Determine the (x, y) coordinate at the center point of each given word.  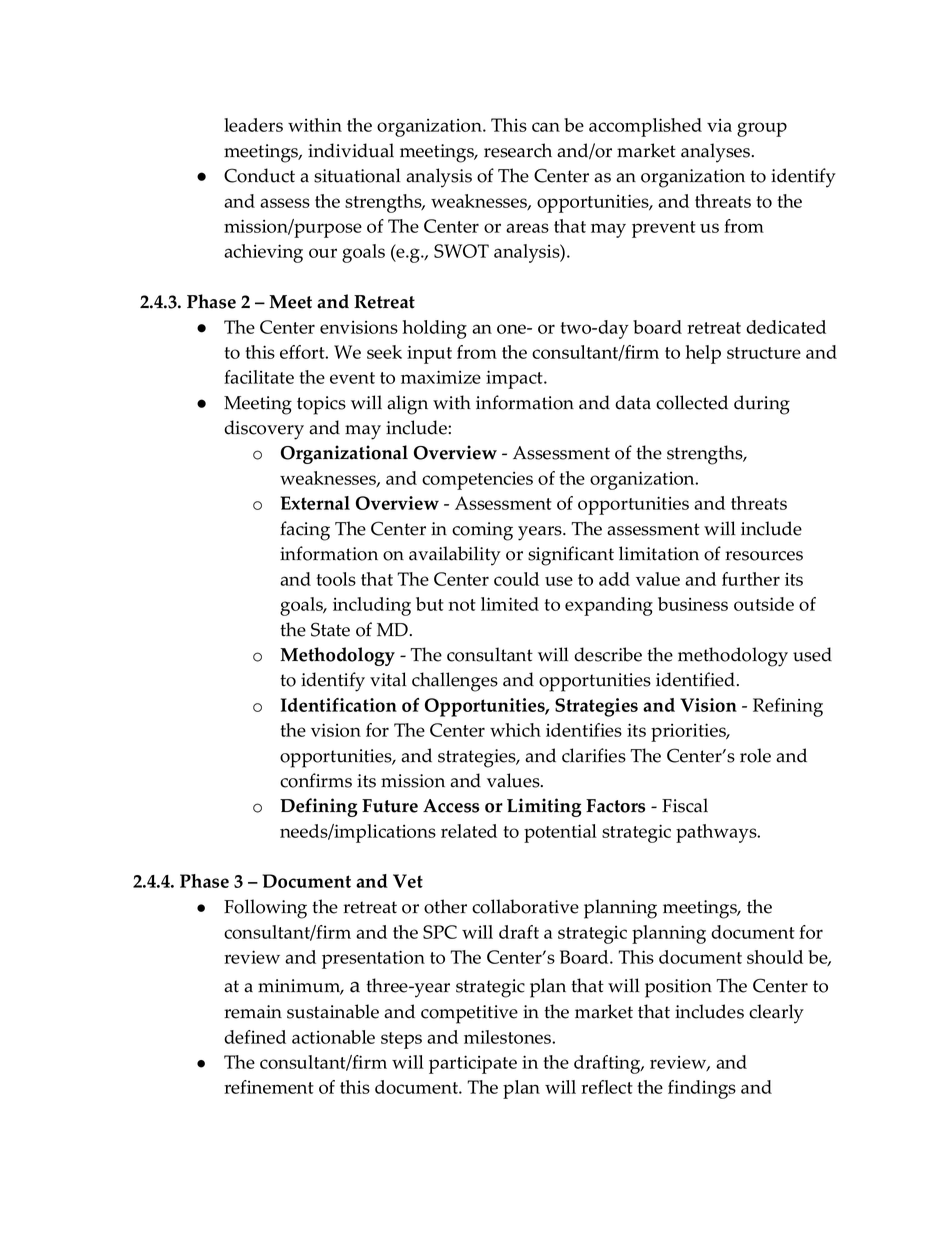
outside (764, 604)
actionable (333, 1037)
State (330, 629)
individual (351, 150)
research (518, 150)
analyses (717, 153)
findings (702, 1089)
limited (510, 604)
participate (473, 1064)
